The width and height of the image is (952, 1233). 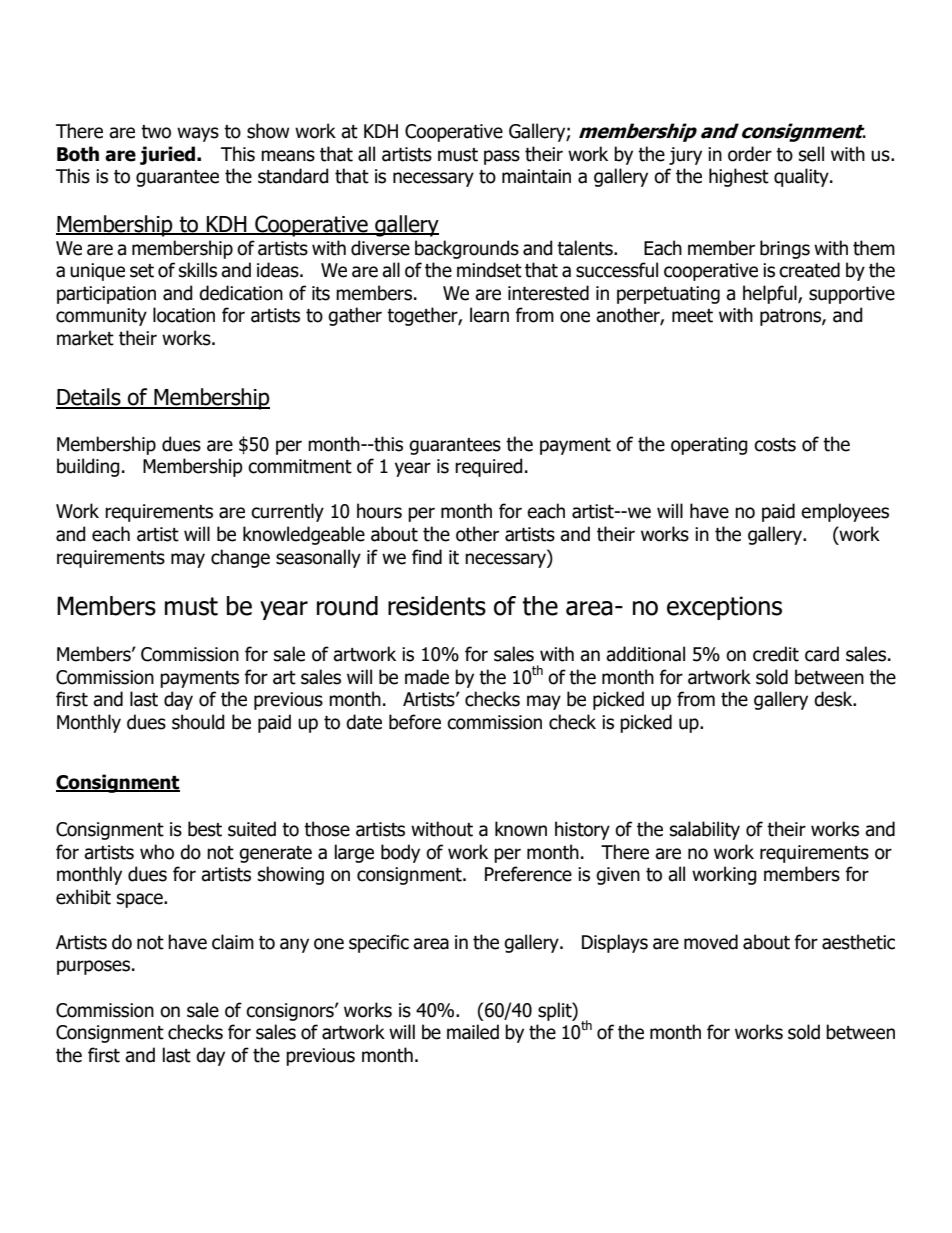 What do you see at coordinates (95, 967) in the image?
I see `purposes` at bounding box center [95, 967].
